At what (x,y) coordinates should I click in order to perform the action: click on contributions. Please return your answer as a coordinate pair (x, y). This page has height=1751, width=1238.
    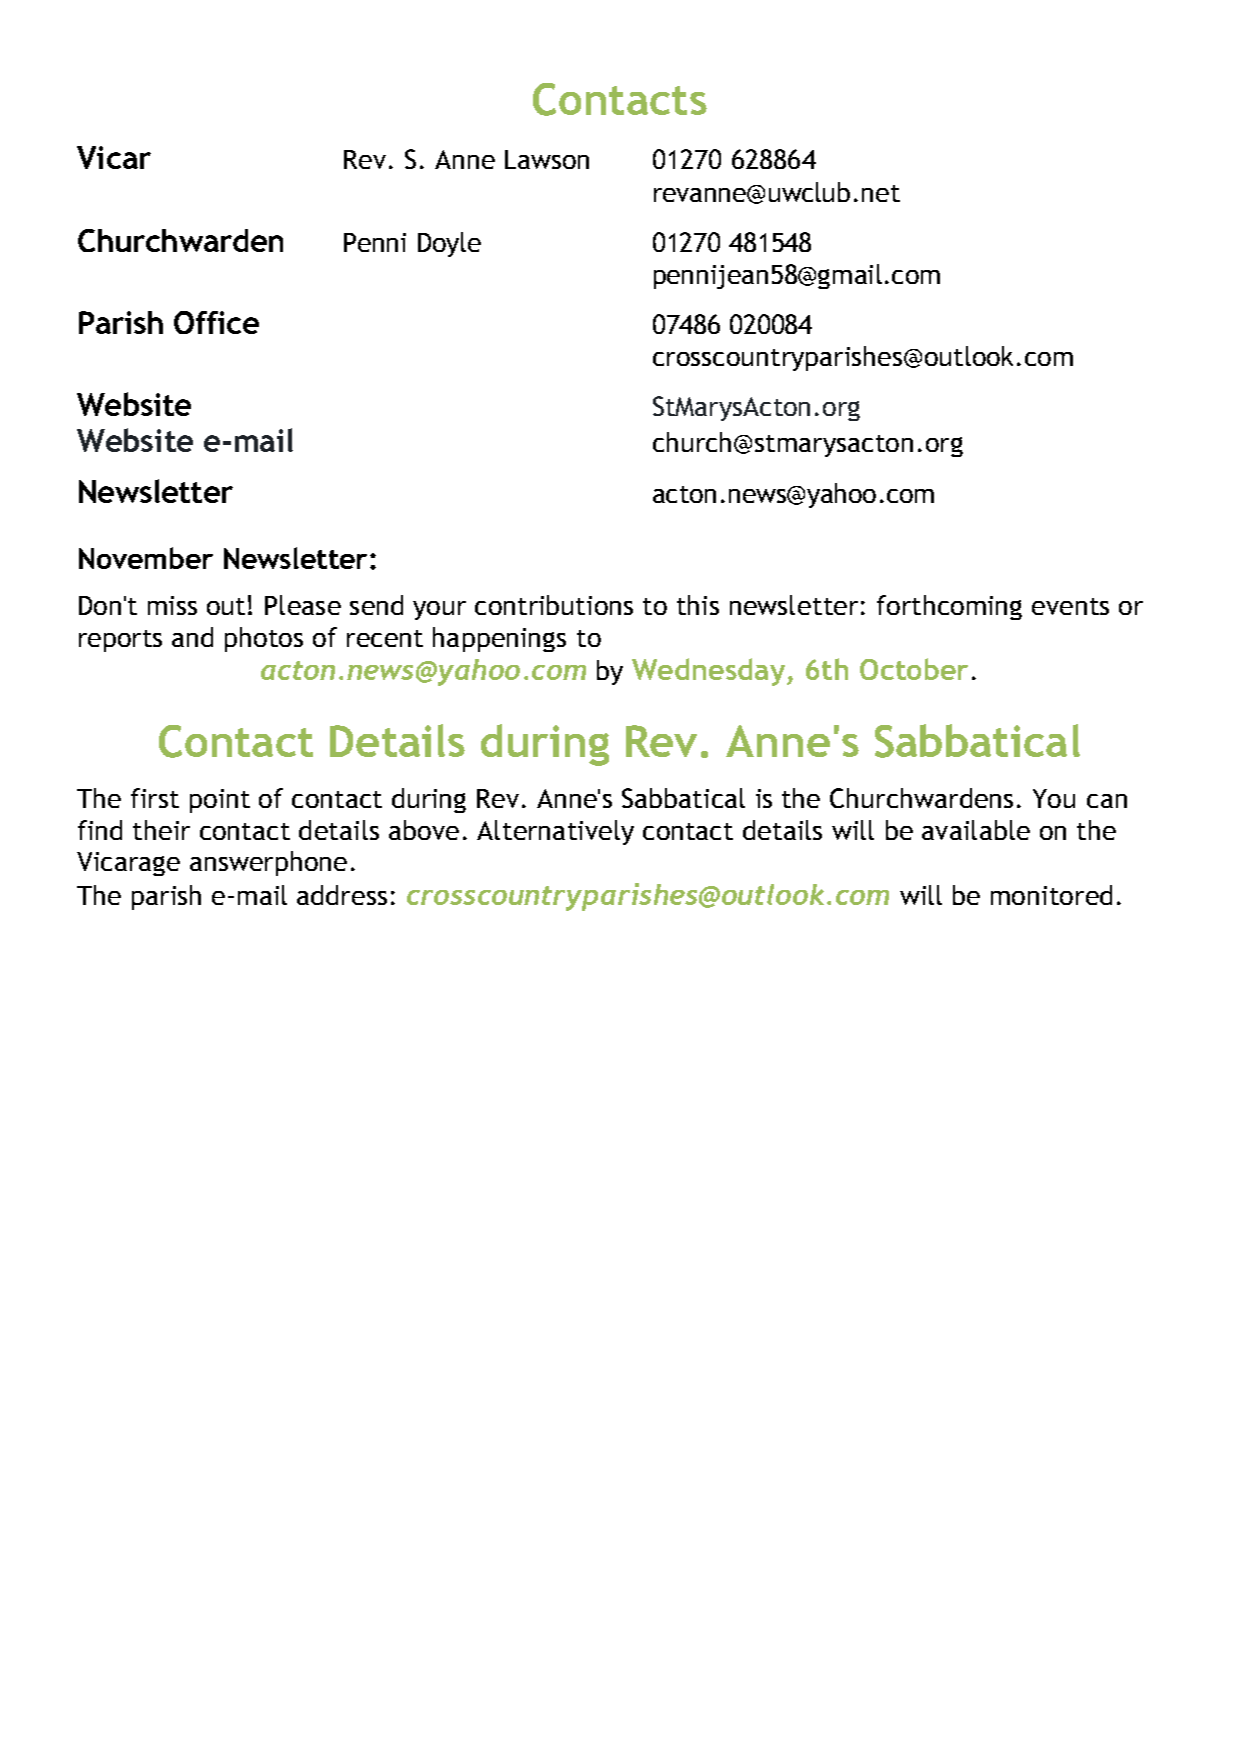
    Looking at the image, I should click on (554, 605).
